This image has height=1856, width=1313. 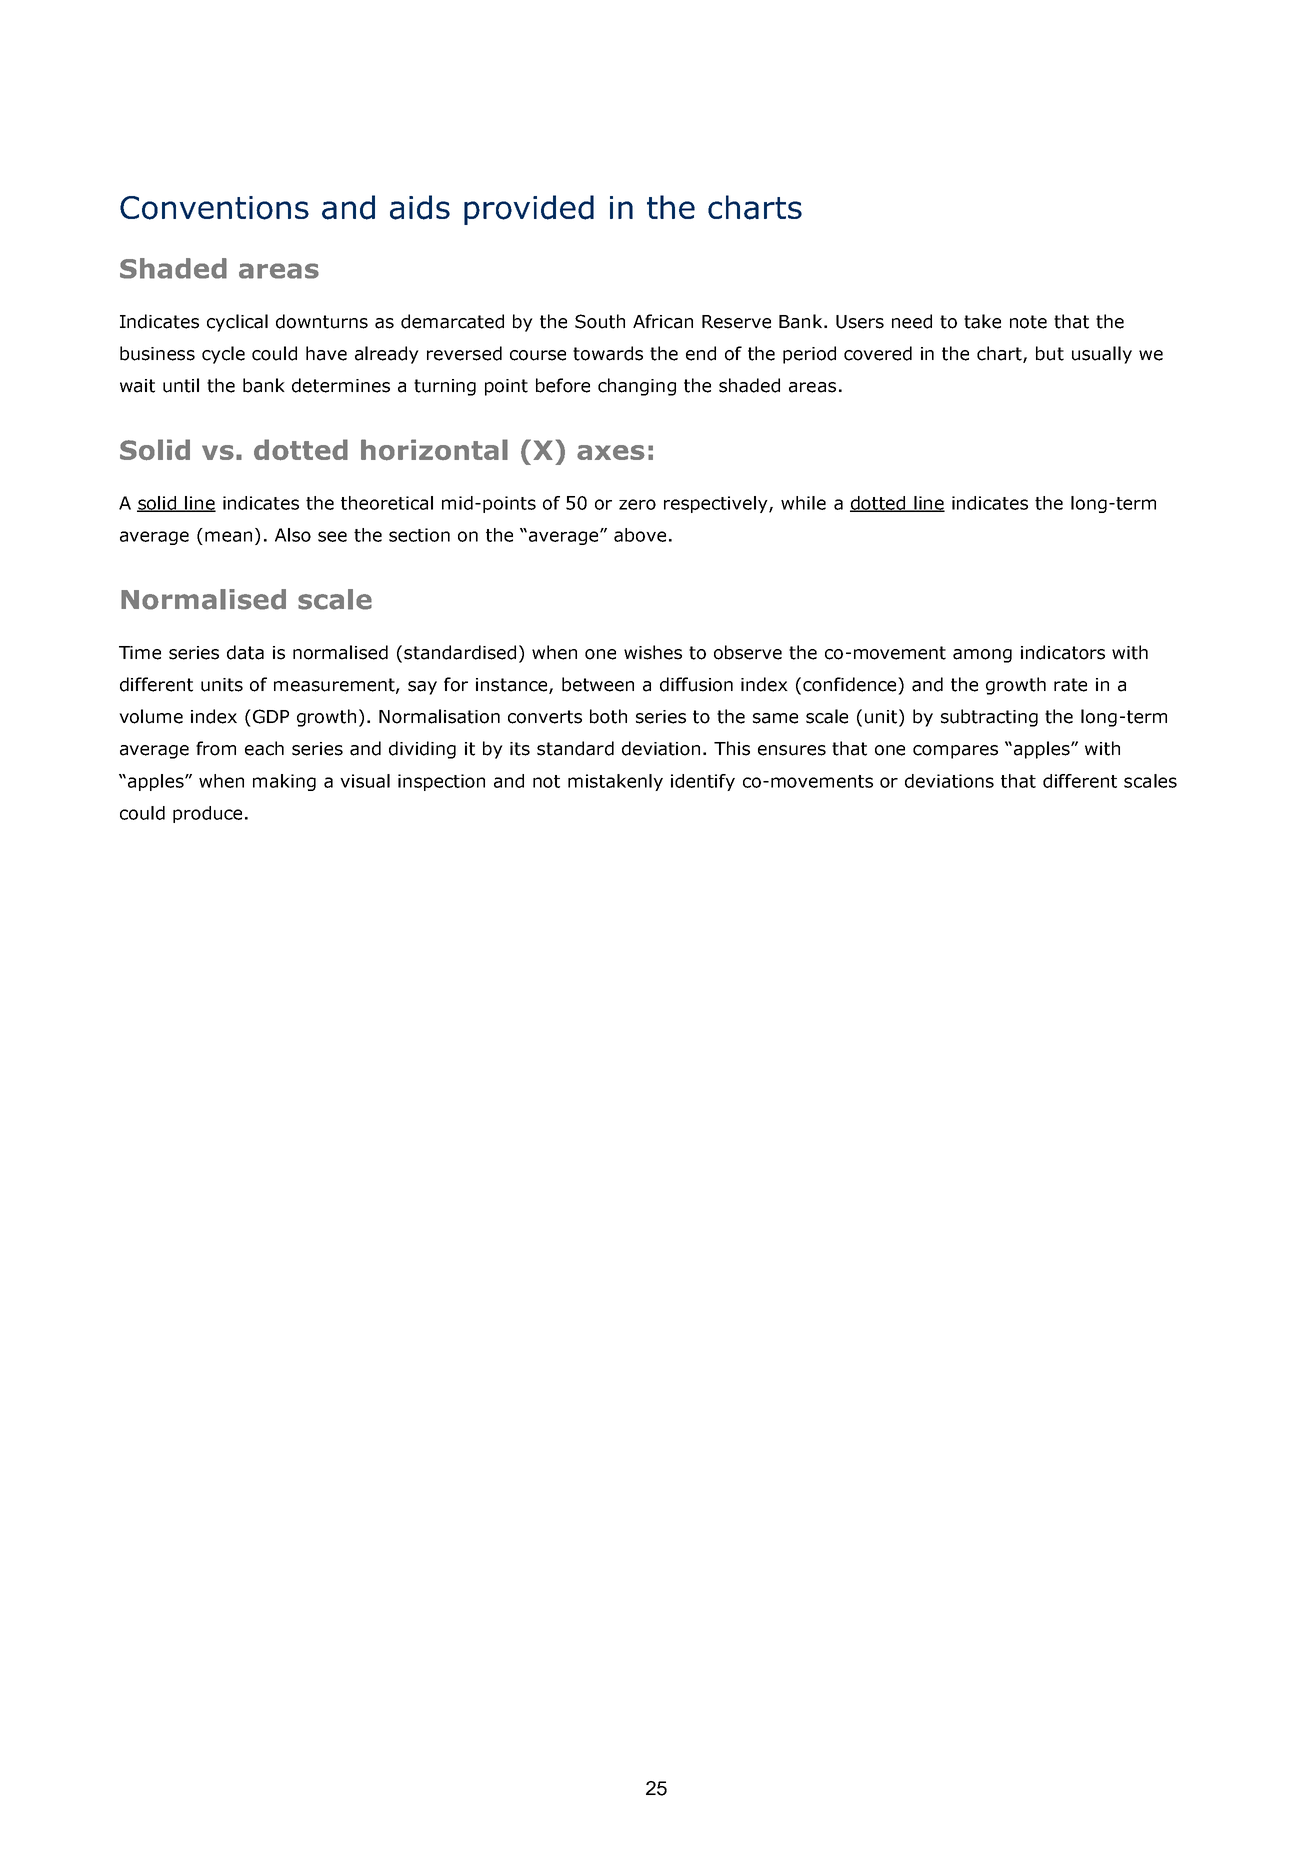 What do you see at coordinates (245, 652) in the image?
I see `data` at bounding box center [245, 652].
